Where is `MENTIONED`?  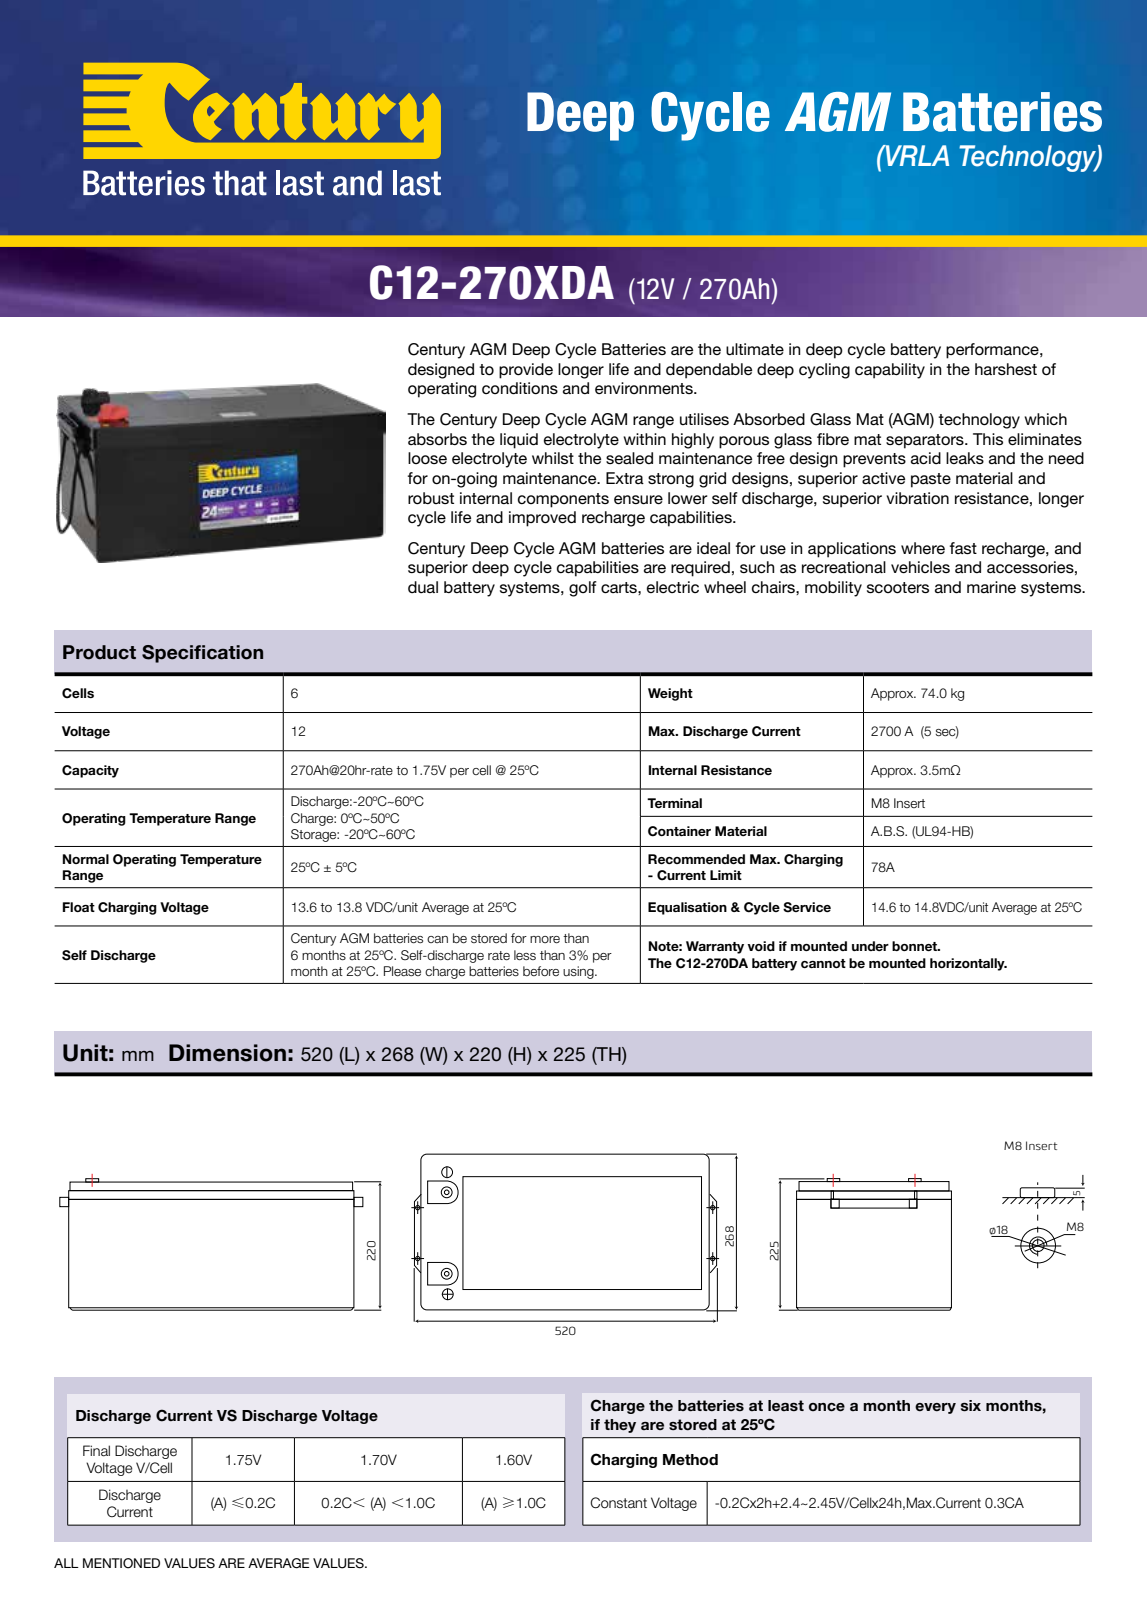 MENTIONED is located at coordinates (121, 1563).
